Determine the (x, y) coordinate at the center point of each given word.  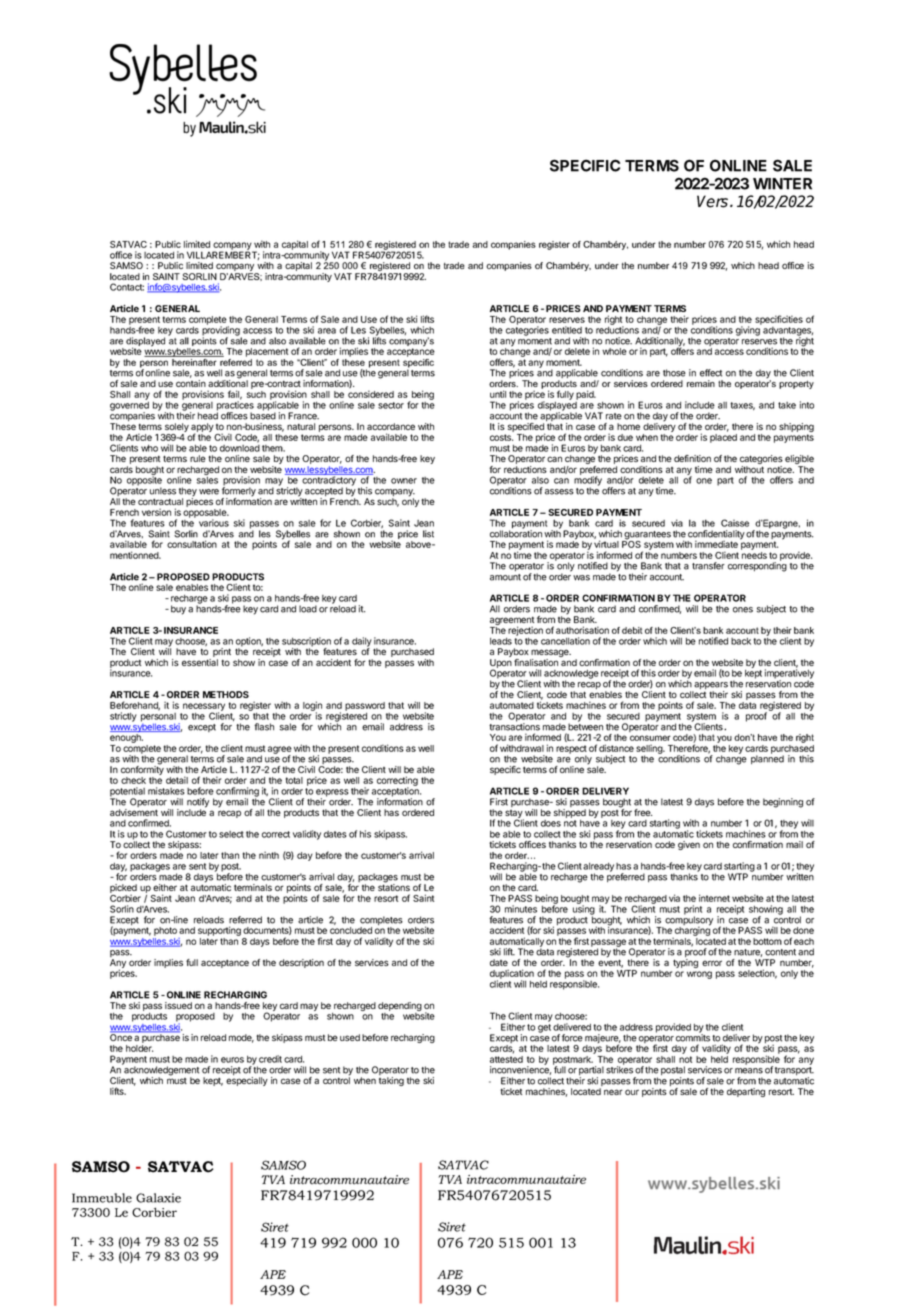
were (209, 492)
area (327, 331)
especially (247, 1081)
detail (177, 780)
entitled (567, 330)
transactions (514, 726)
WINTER (782, 184)
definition (692, 458)
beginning (783, 803)
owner (404, 481)
